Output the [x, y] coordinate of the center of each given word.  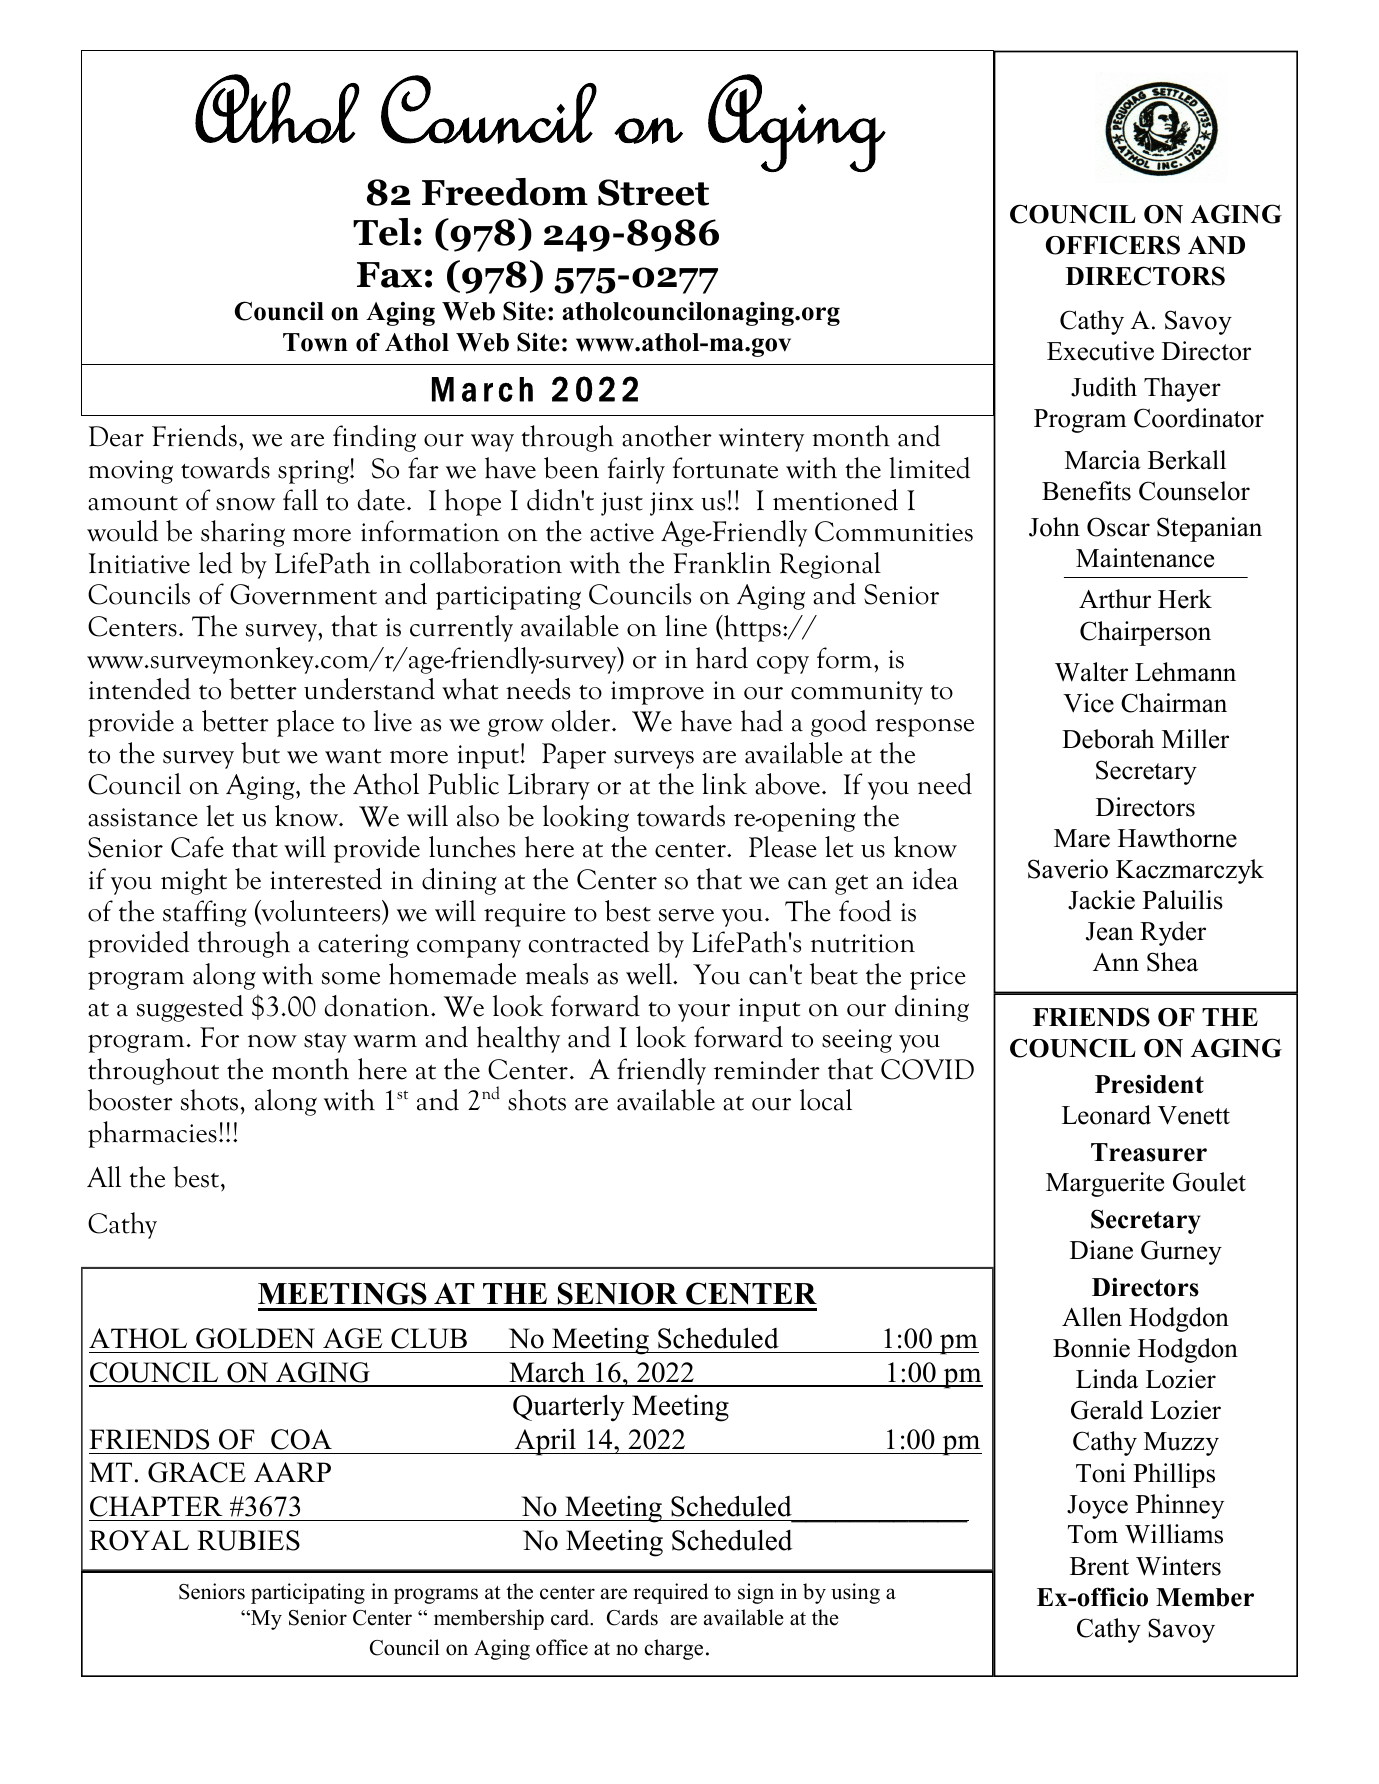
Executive [1100, 351]
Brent [1099, 1566]
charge [673, 1649]
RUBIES [248, 1540]
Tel [382, 232]
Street [653, 192]
